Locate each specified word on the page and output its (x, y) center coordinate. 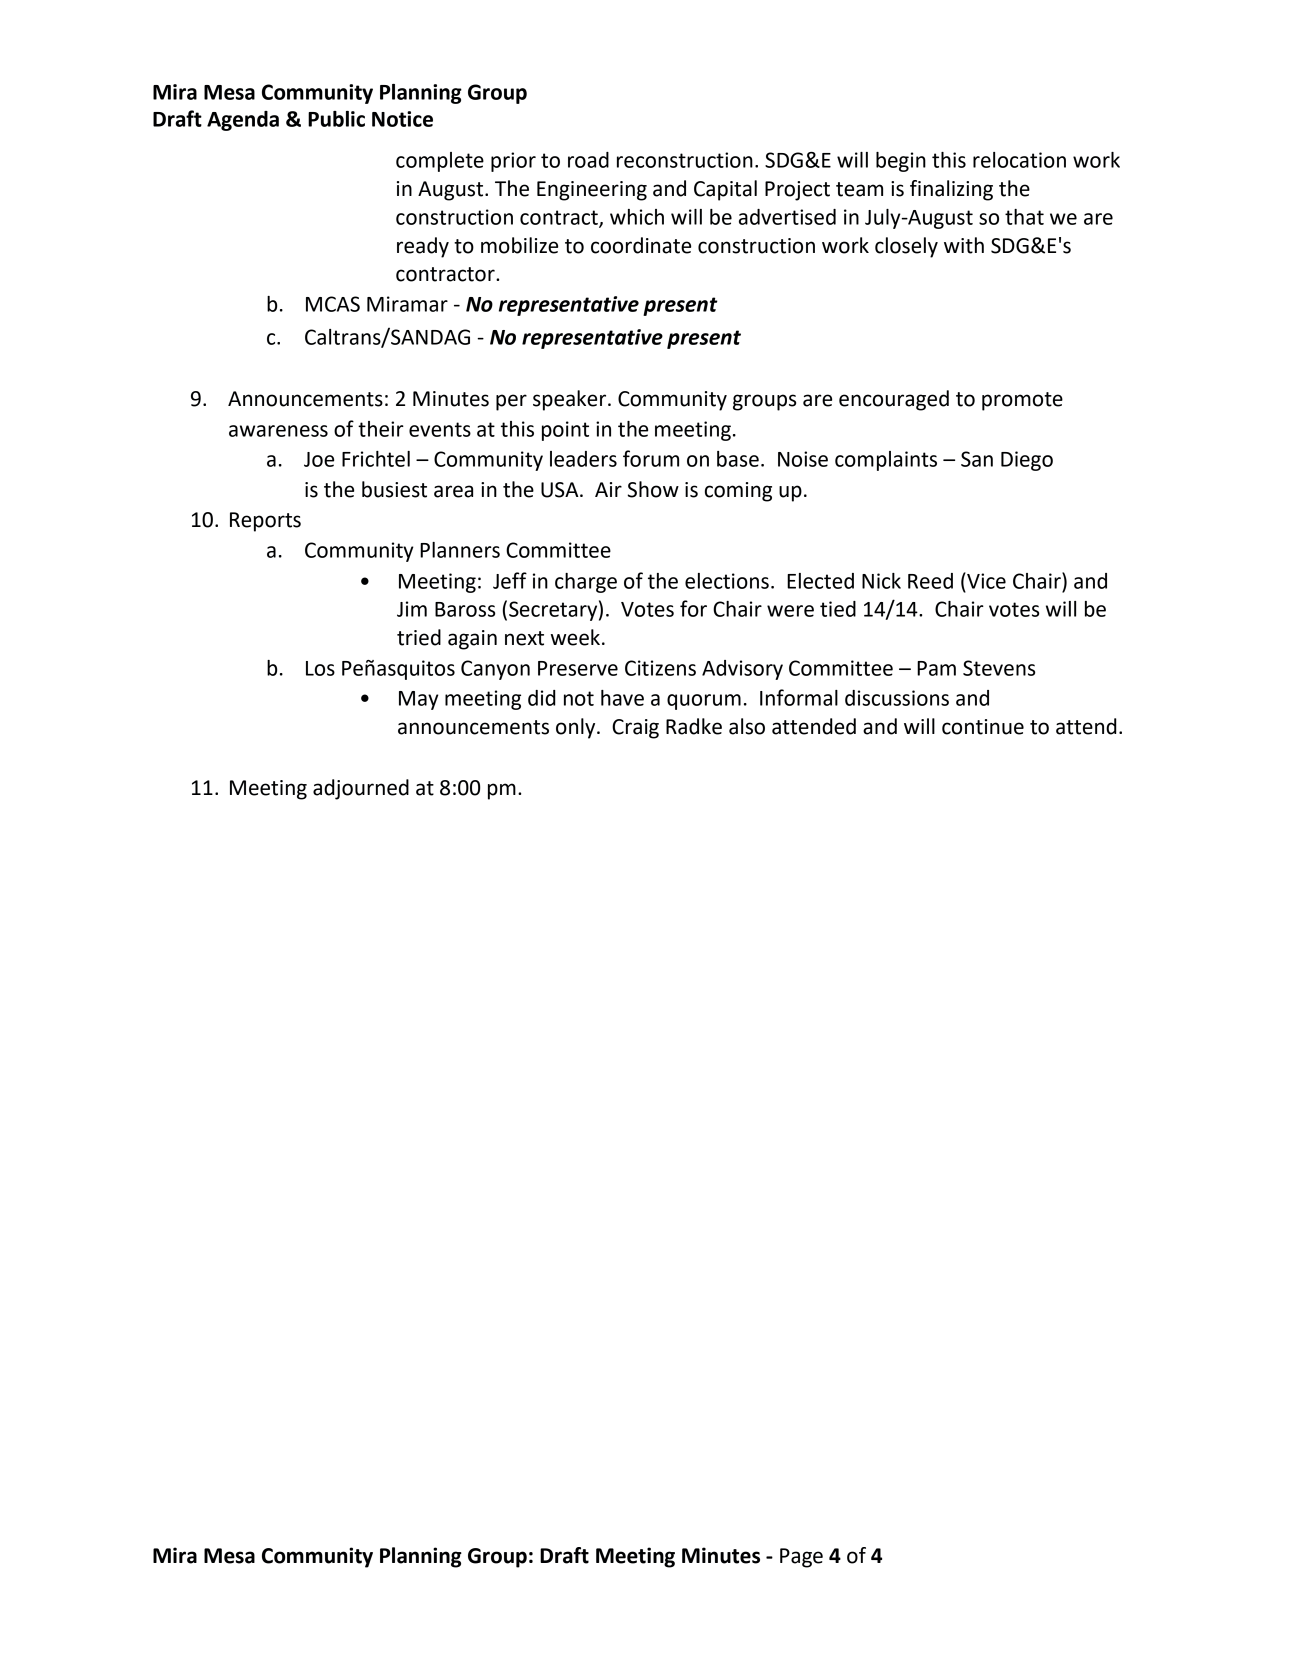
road (588, 160)
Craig (635, 729)
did (542, 698)
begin (901, 162)
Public (336, 119)
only (577, 728)
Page (801, 1558)
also (747, 726)
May (419, 700)
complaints (886, 461)
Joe (319, 459)
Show (653, 489)
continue (983, 727)
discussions (897, 698)
